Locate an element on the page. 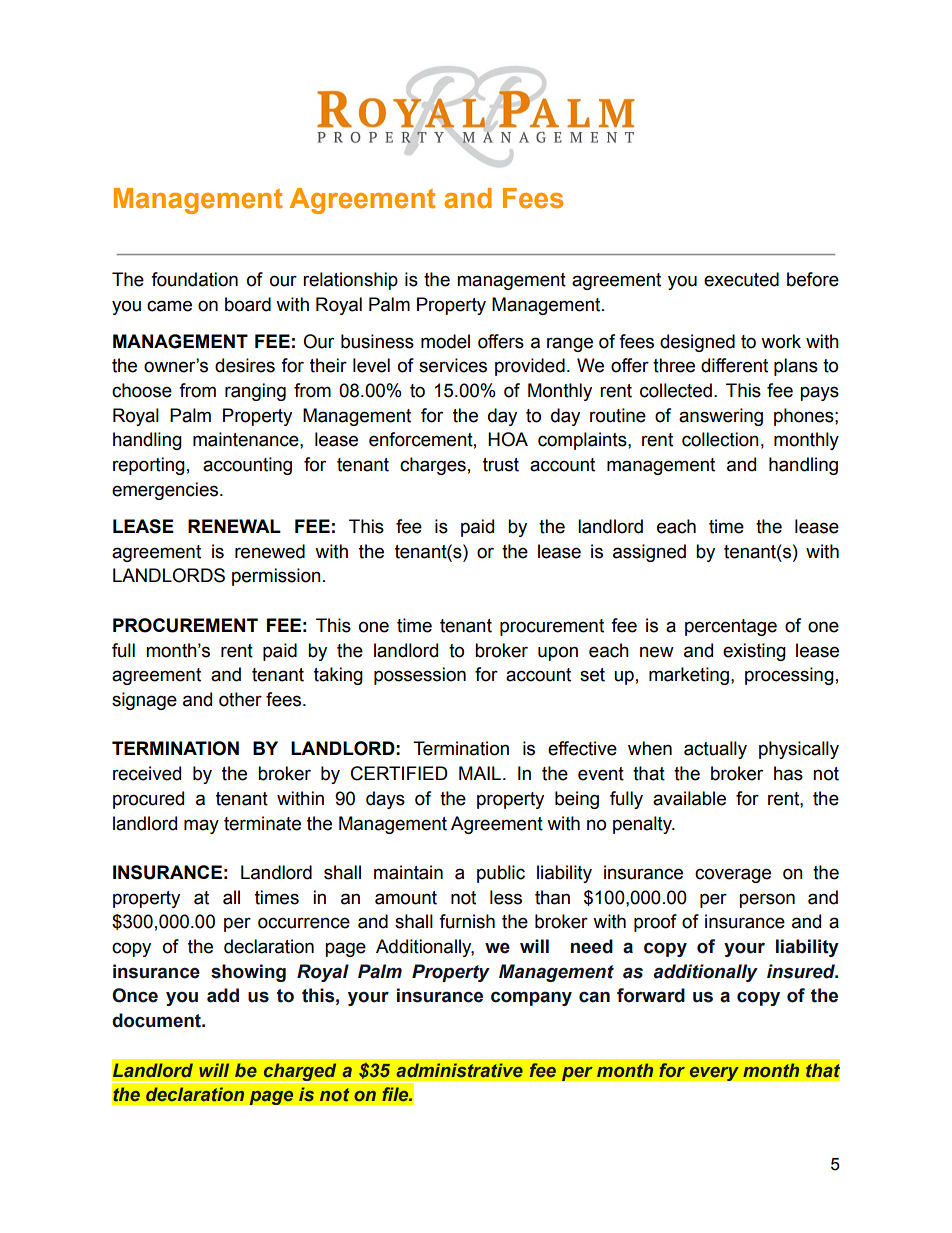 This document has width=952, height=1233. administrative is located at coordinates (460, 1070).
